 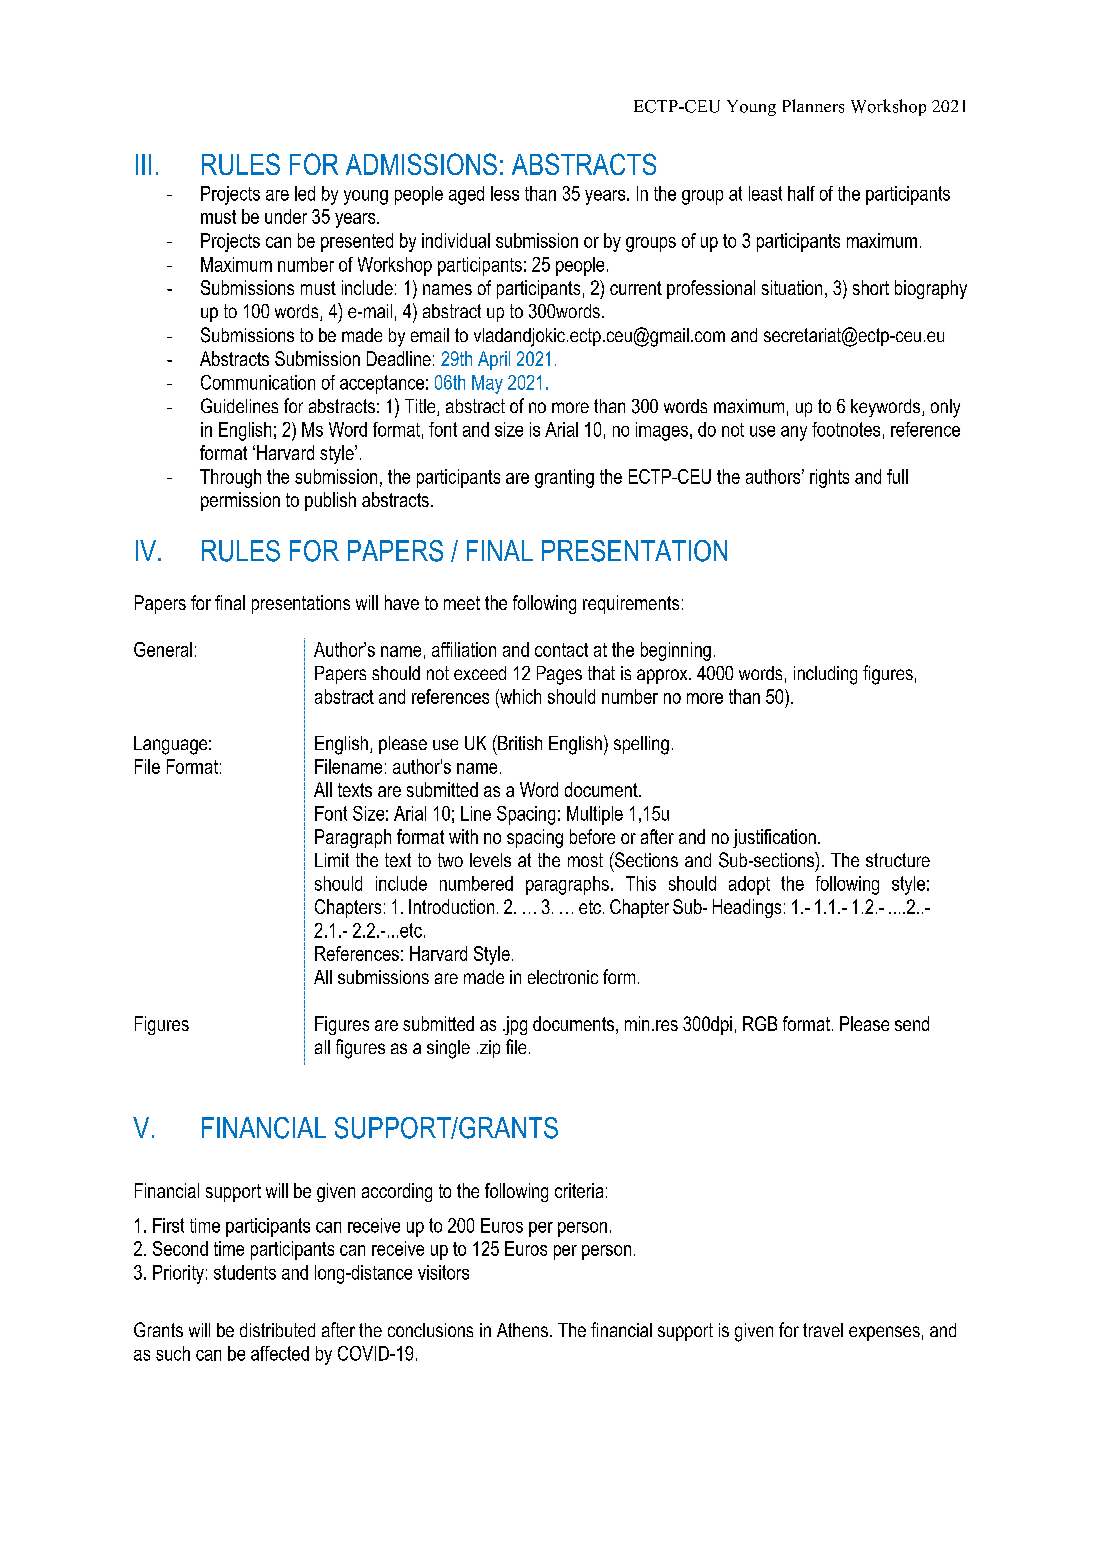 What do you see at coordinates (505, 193) in the screenshot?
I see `less` at bounding box center [505, 193].
